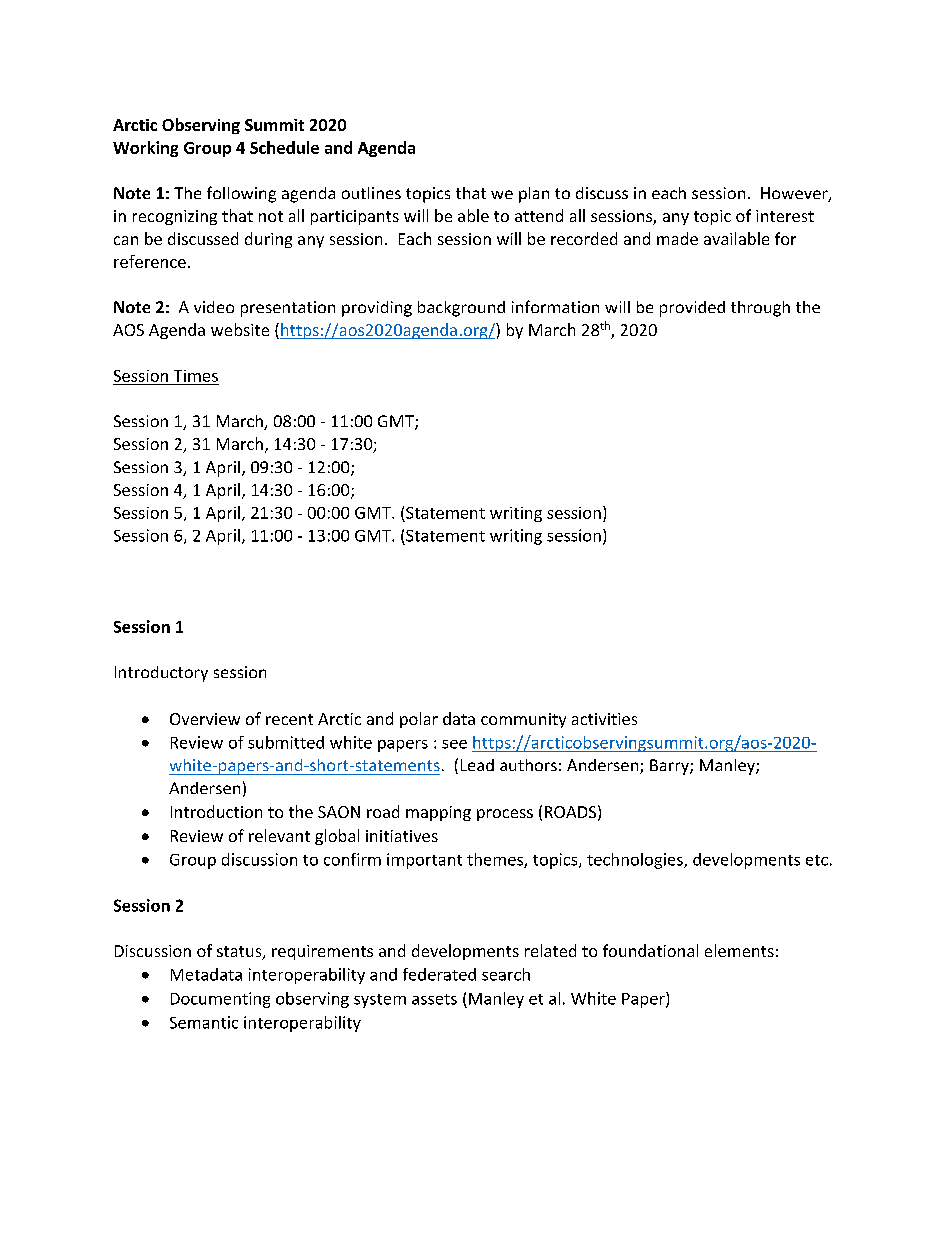 Image resolution: width=952 pixels, height=1233 pixels. I want to click on Introductory, so click(161, 674).
